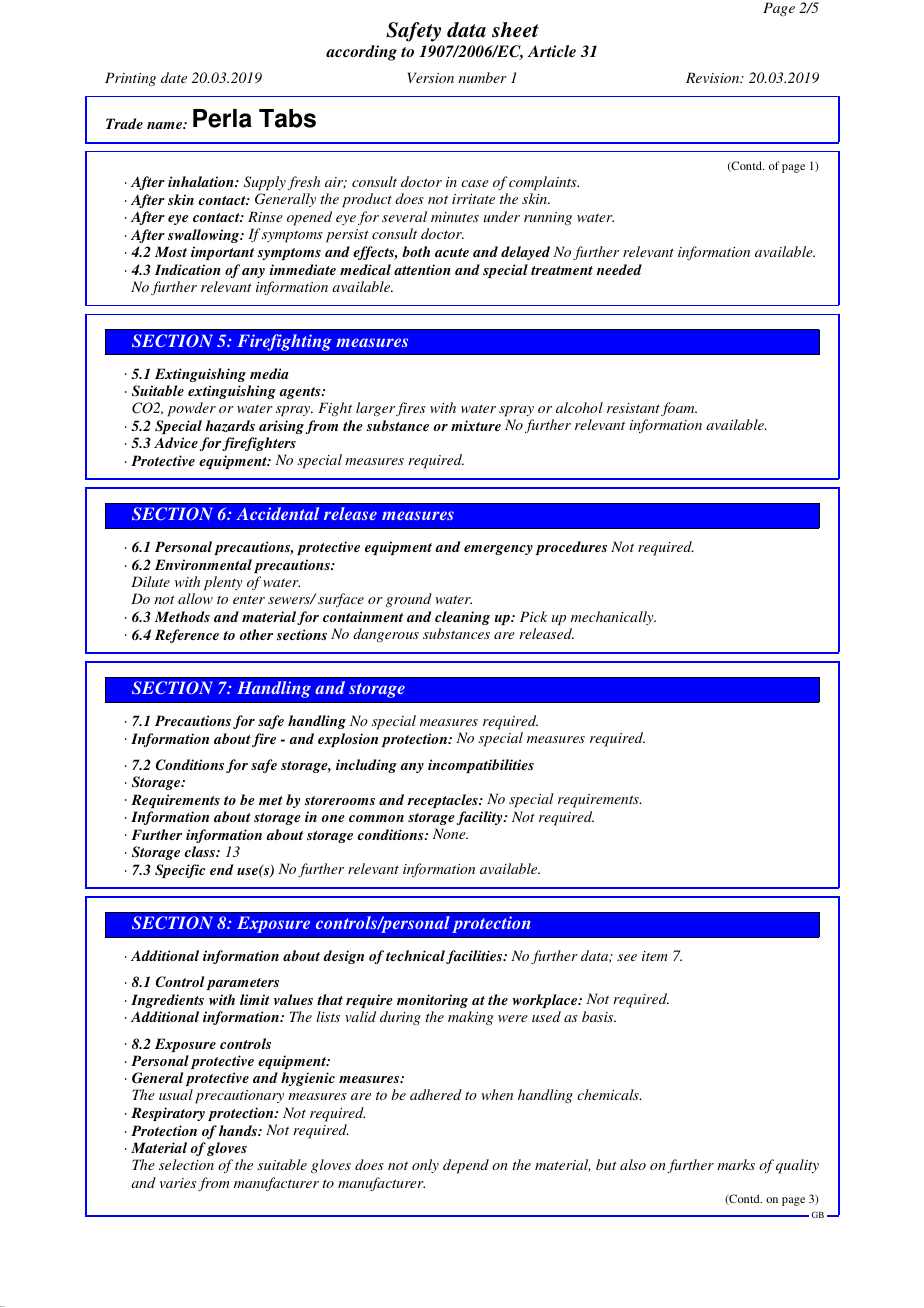  Describe the element at coordinates (174, 77) in the document. I see `date` at that location.
